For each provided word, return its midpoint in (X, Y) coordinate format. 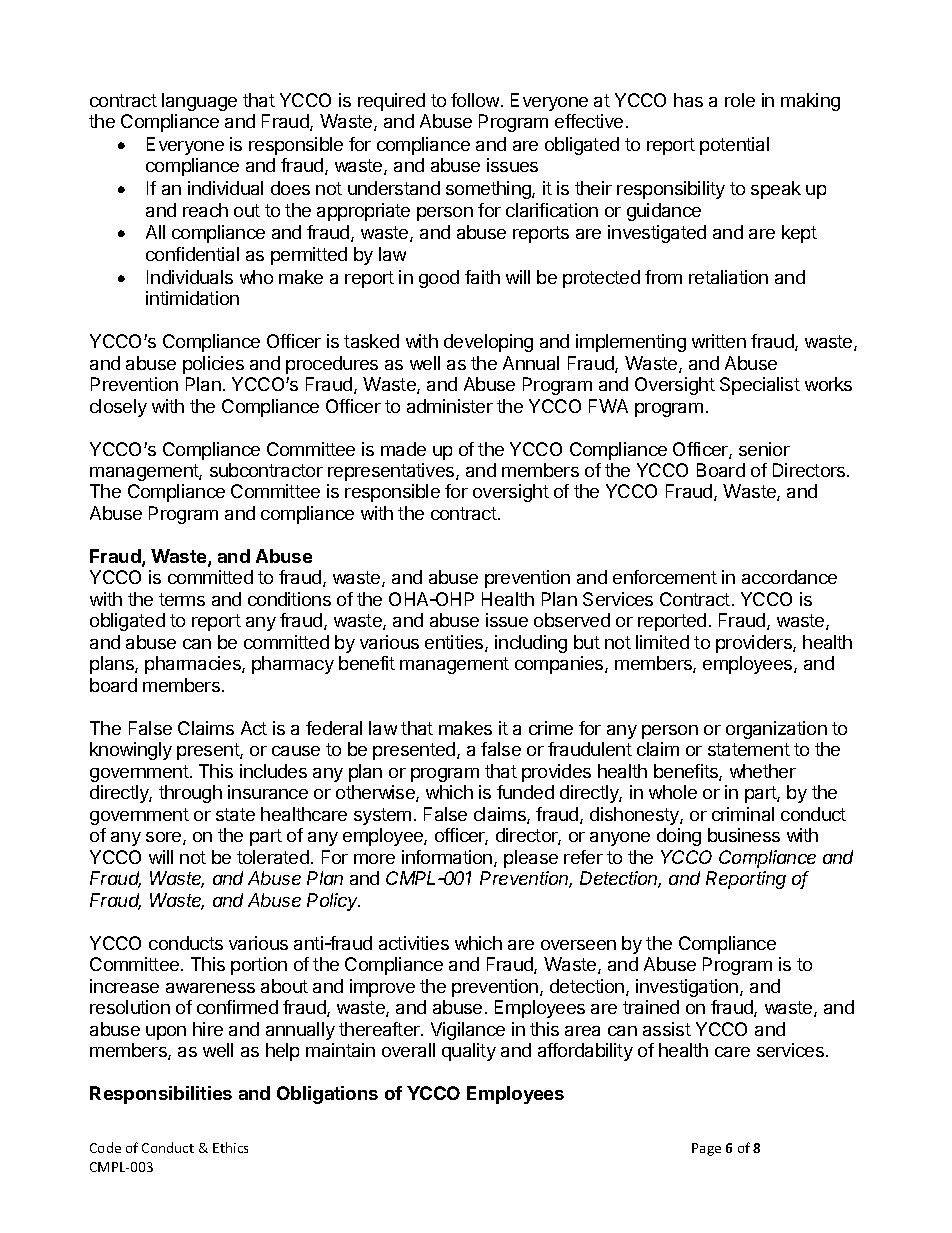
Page (706, 1149)
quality (469, 1052)
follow (476, 100)
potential (734, 146)
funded (525, 792)
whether (763, 771)
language (199, 102)
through (190, 794)
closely (118, 408)
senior (764, 449)
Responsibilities (161, 1095)
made (403, 449)
